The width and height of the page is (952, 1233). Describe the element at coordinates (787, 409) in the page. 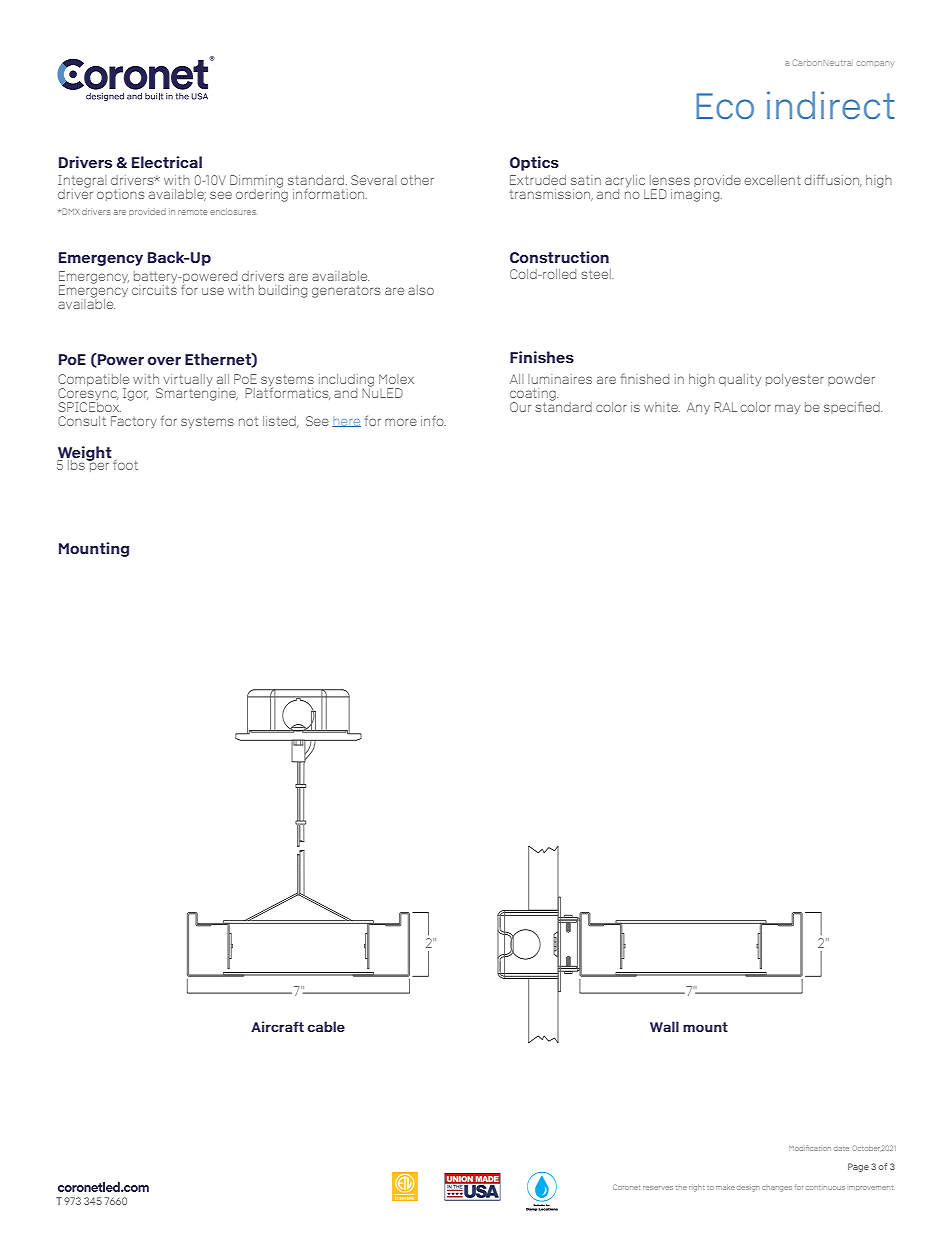

I see `may` at that location.
